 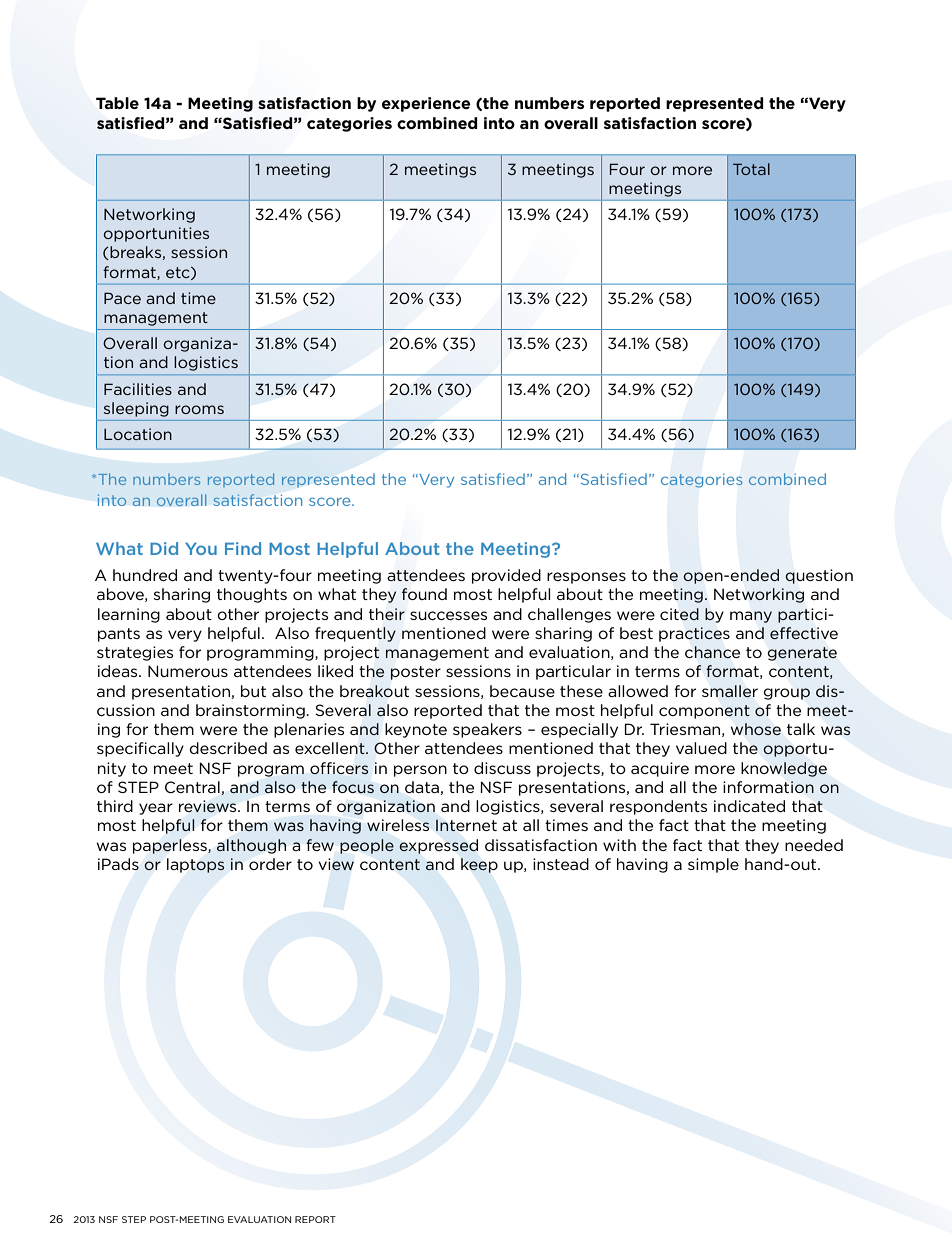 I want to click on sleeping, so click(x=136, y=409).
